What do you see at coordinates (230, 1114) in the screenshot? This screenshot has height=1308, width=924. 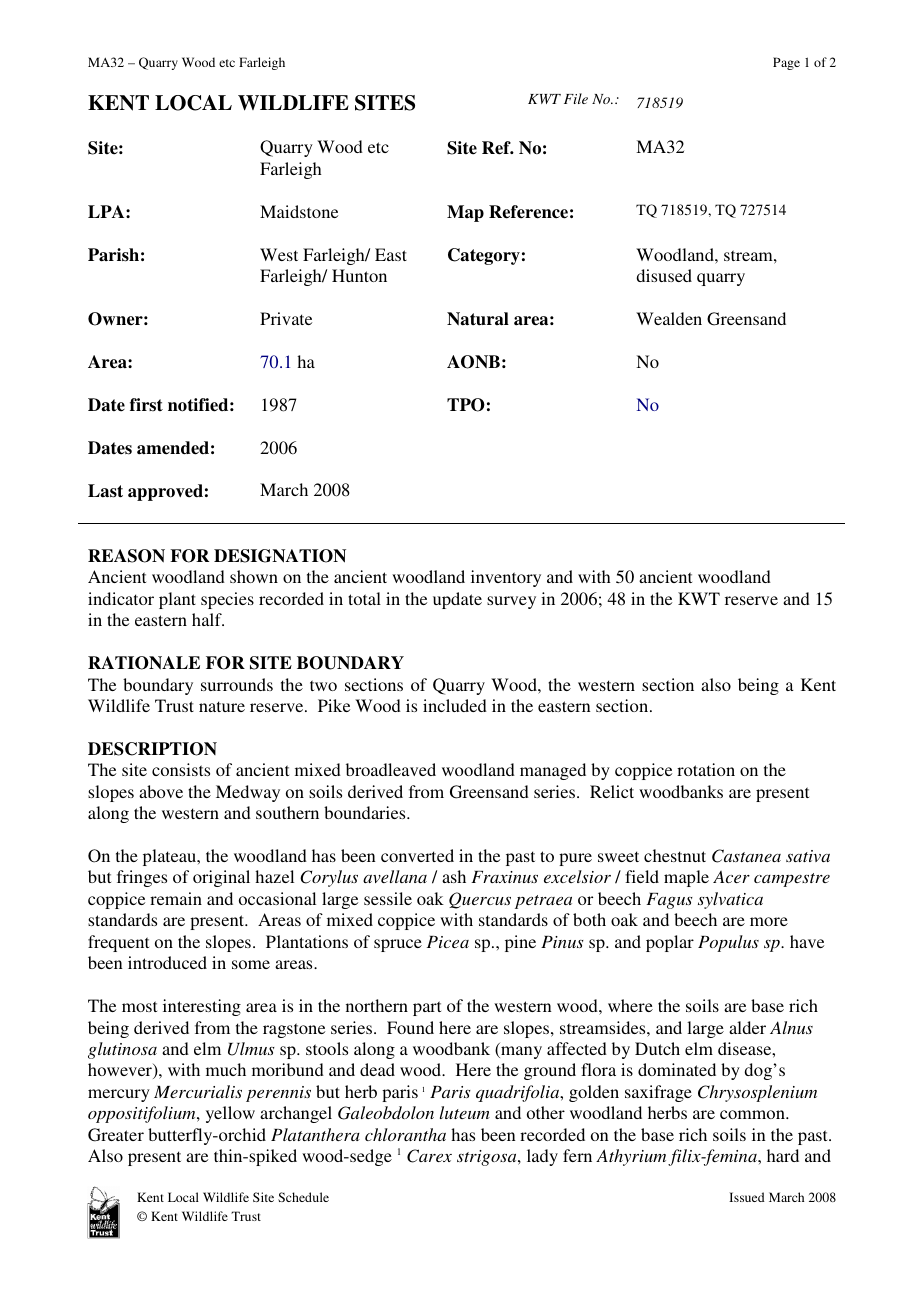 I see `yellow` at bounding box center [230, 1114].
